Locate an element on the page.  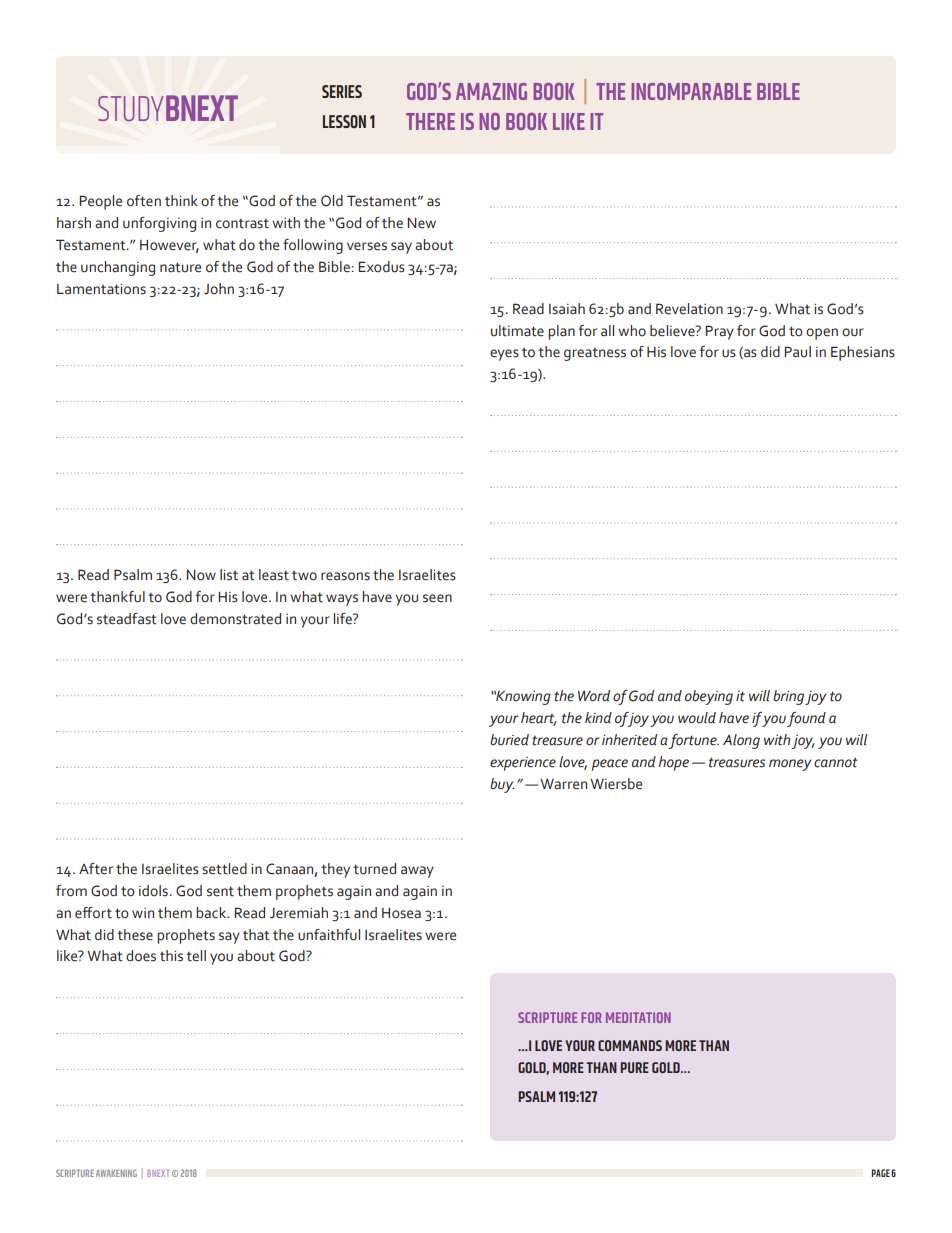
PURE is located at coordinates (634, 1067).
